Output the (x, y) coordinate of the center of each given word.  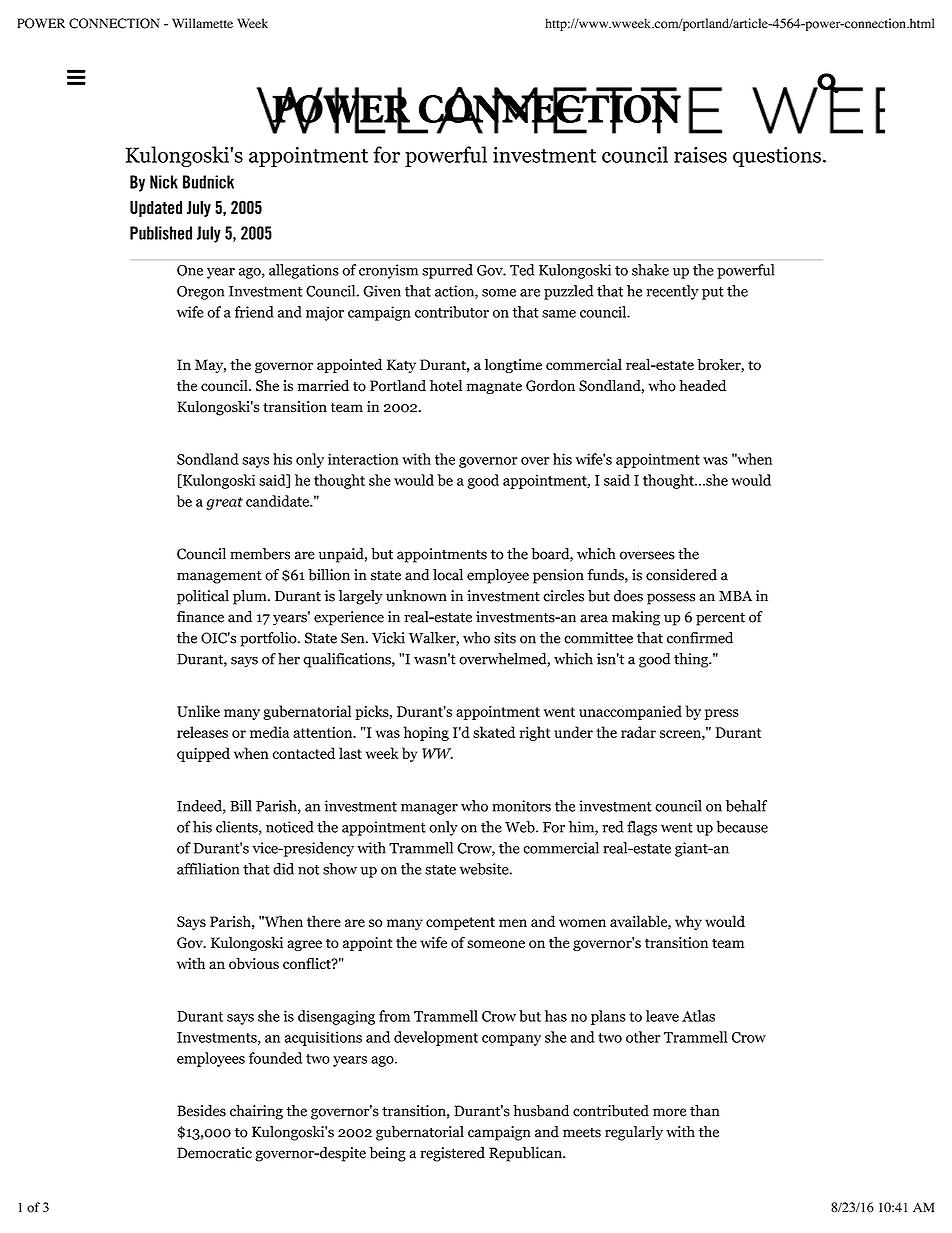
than (705, 1111)
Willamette (202, 23)
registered (452, 1154)
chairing (256, 1112)
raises (700, 155)
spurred (447, 271)
